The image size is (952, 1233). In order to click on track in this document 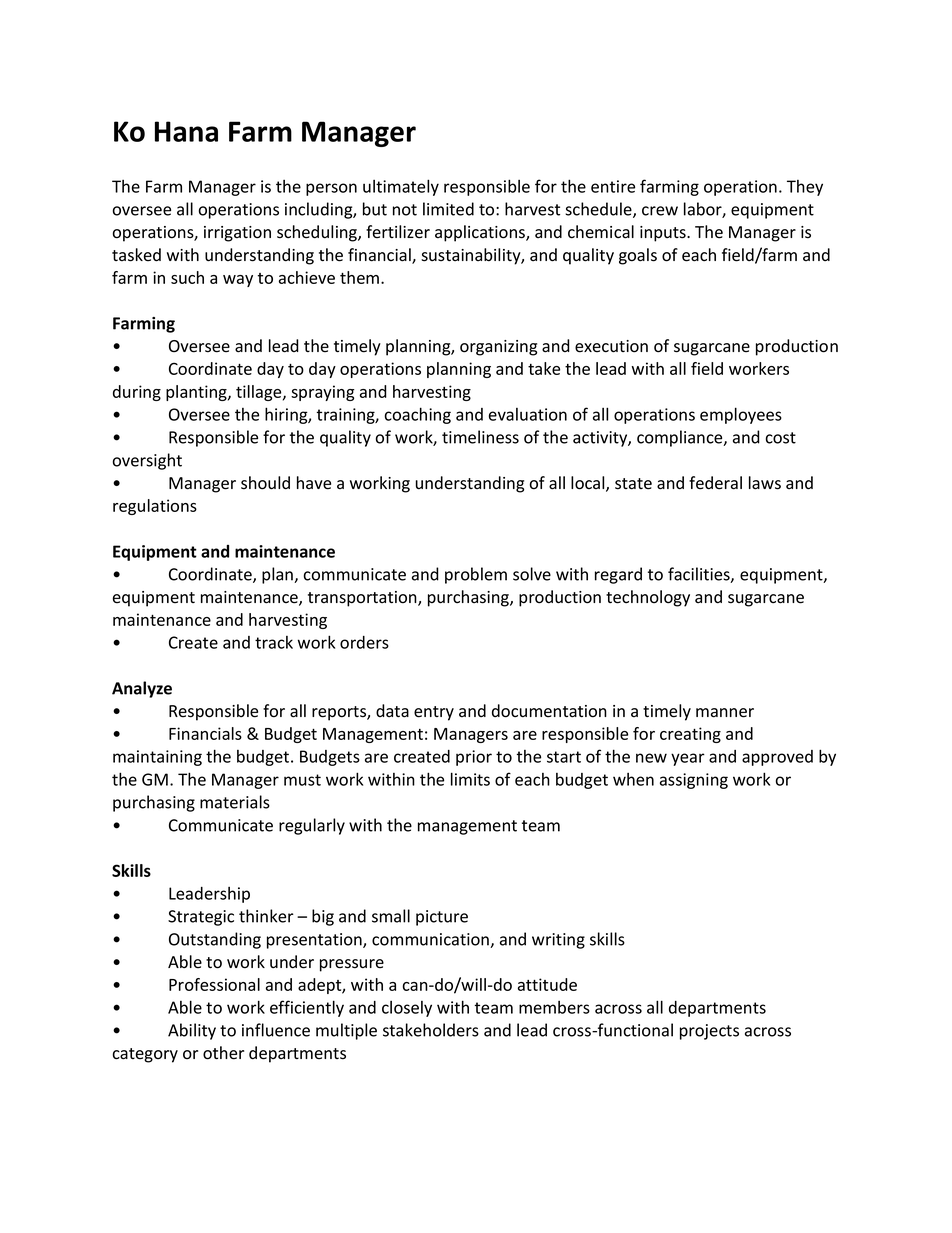, I will do `click(274, 642)`.
